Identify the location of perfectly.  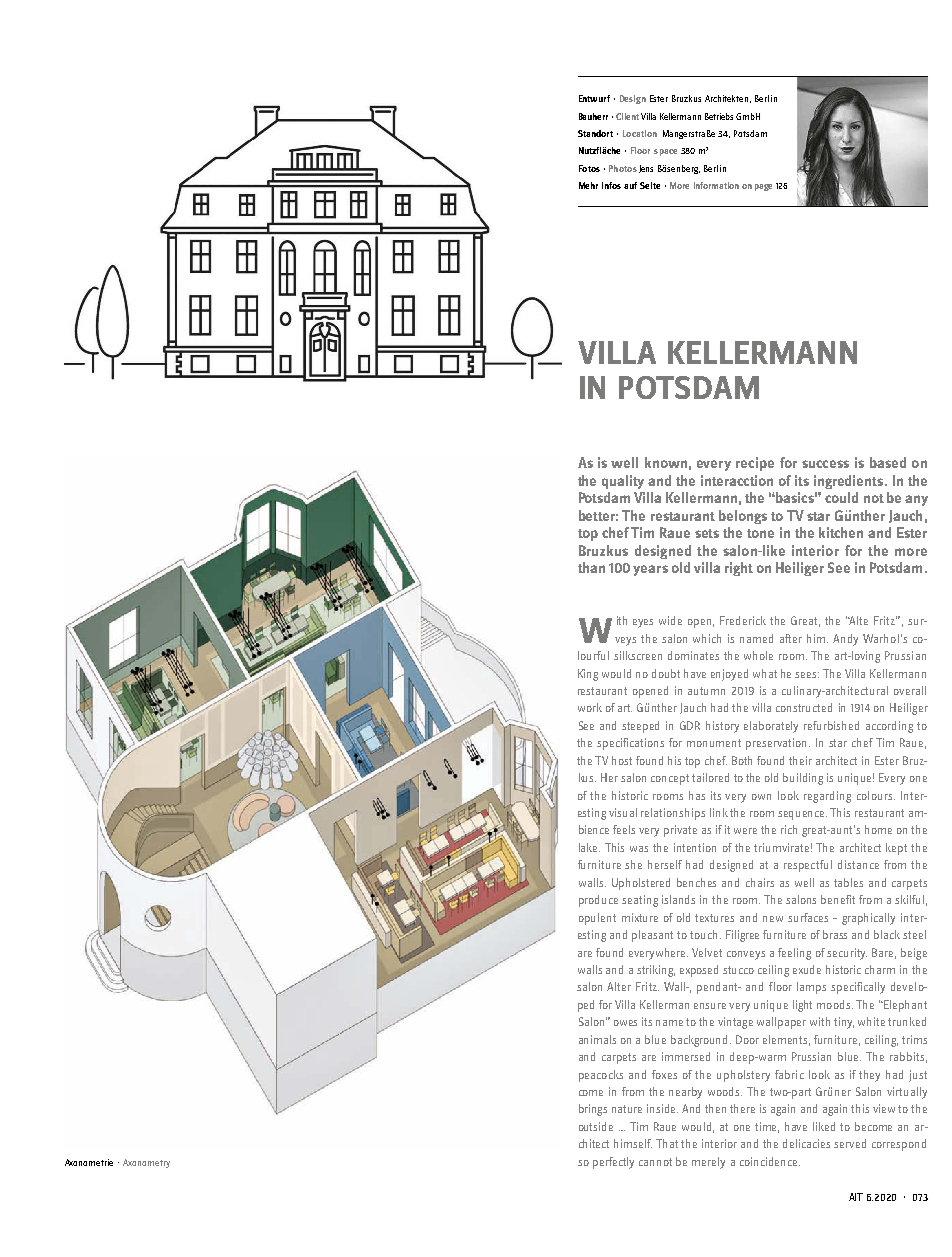
(613, 1163).
